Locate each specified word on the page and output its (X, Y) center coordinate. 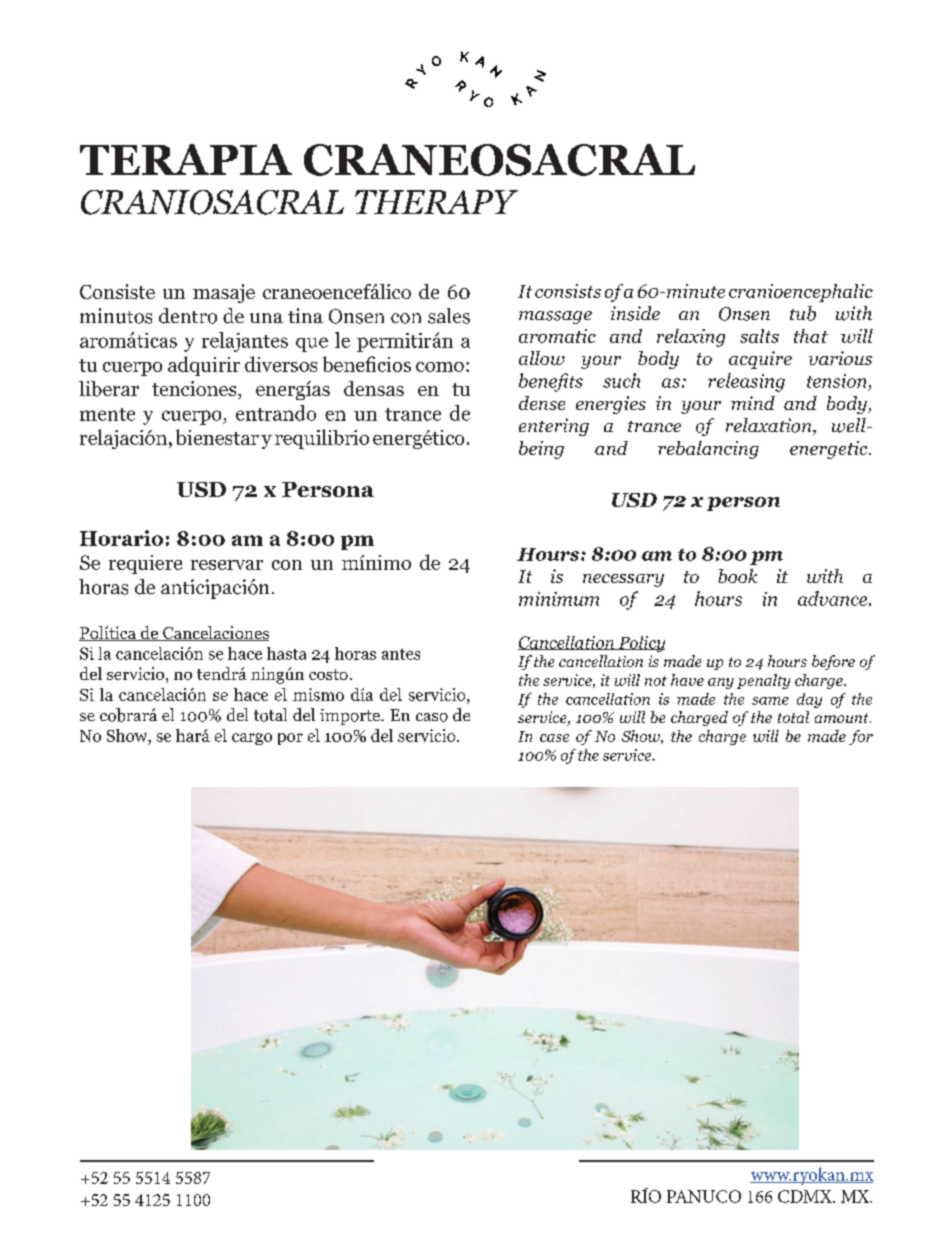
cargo (252, 739)
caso (432, 717)
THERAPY (436, 202)
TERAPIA (186, 159)
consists (568, 291)
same (770, 701)
